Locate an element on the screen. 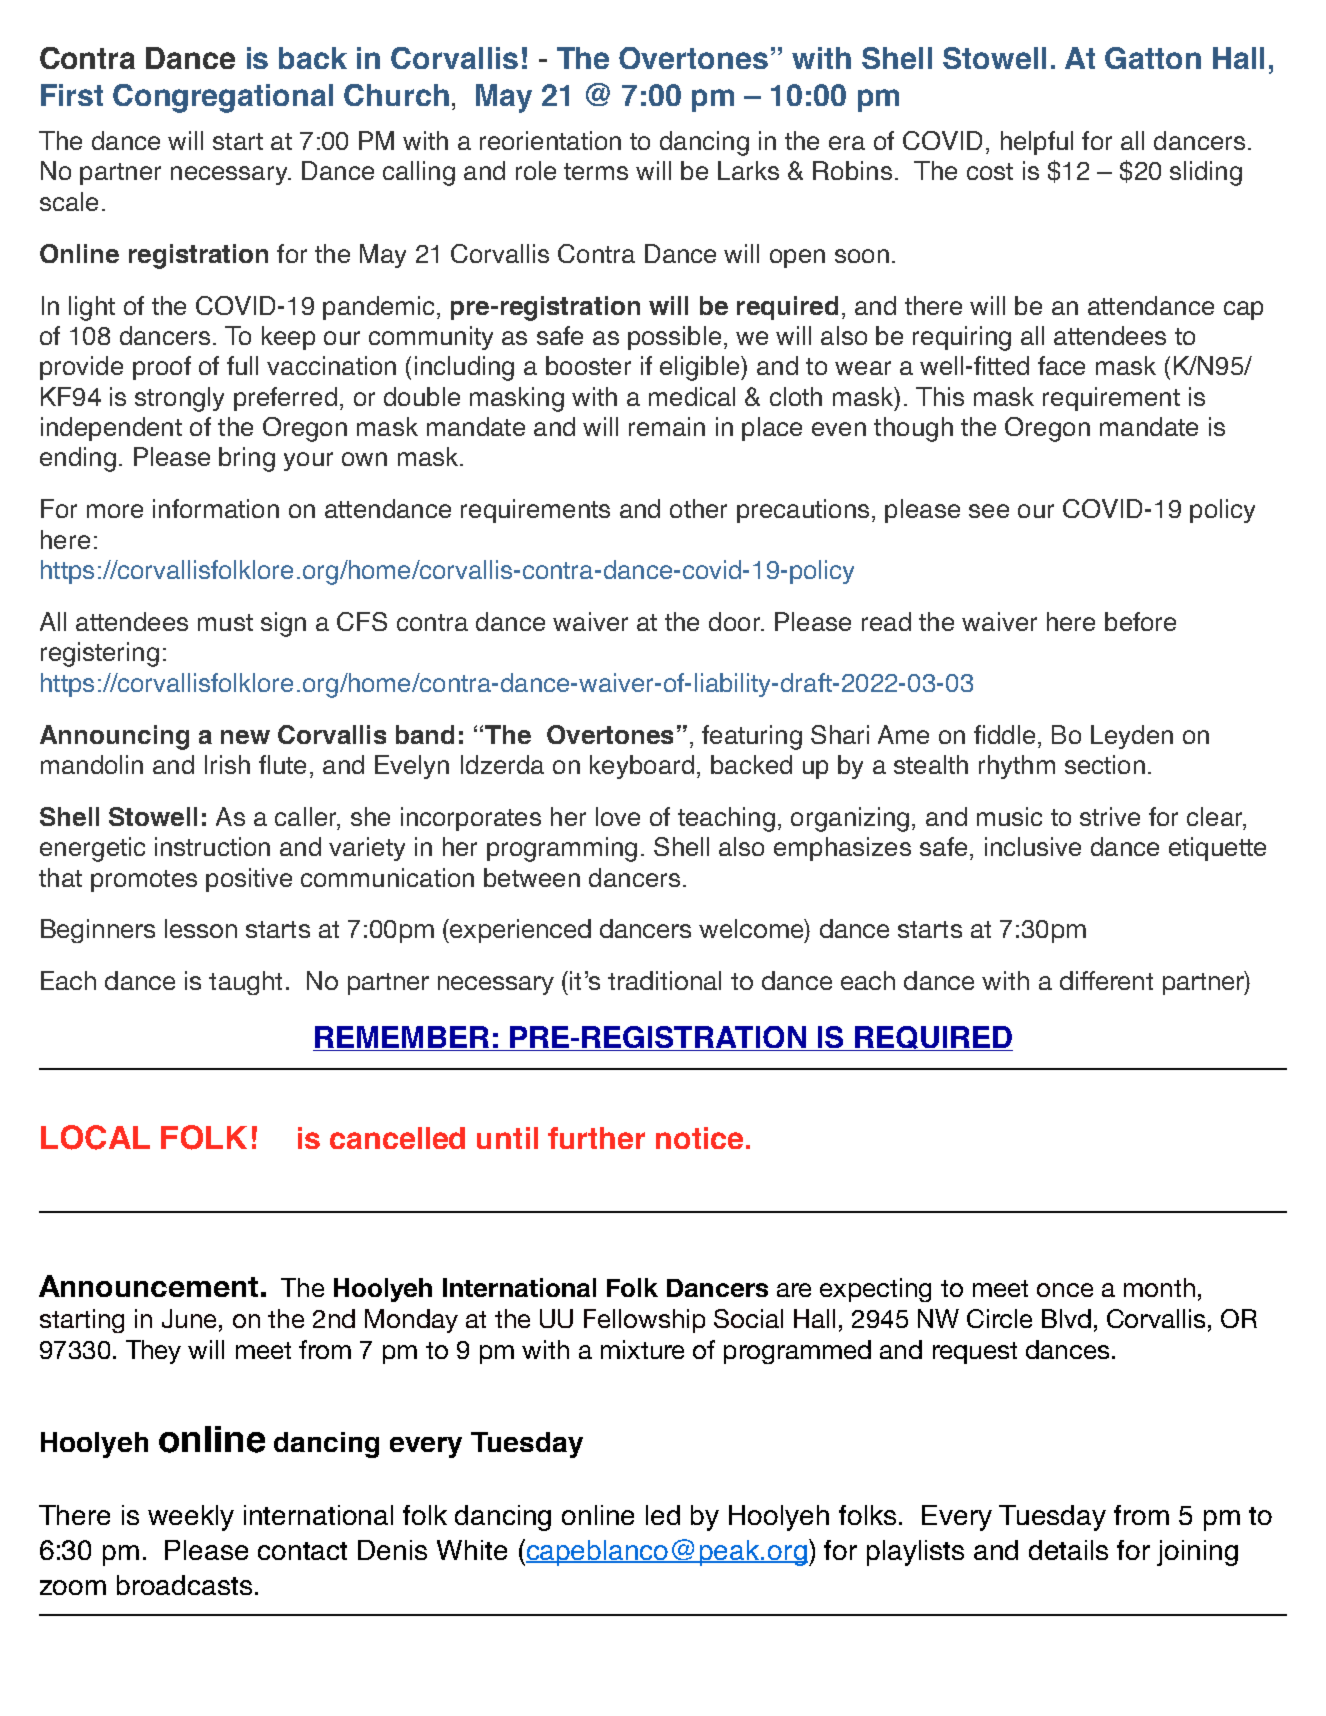 This screenshot has height=1716, width=1326. weekly is located at coordinates (191, 1518).
